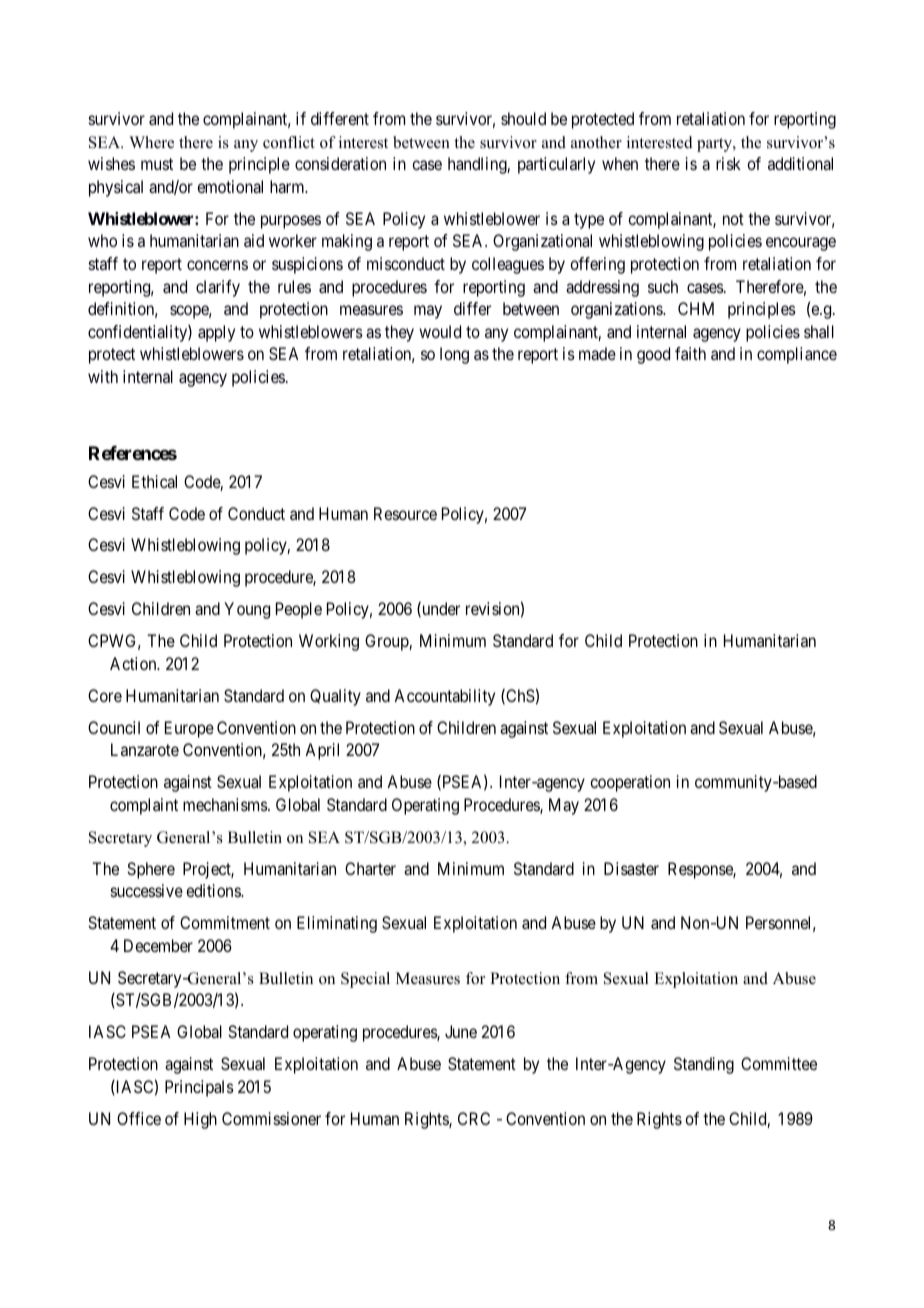 This image has height=1308, width=924. Describe the element at coordinates (630, 783) in the image. I see `cooperation` at that location.
